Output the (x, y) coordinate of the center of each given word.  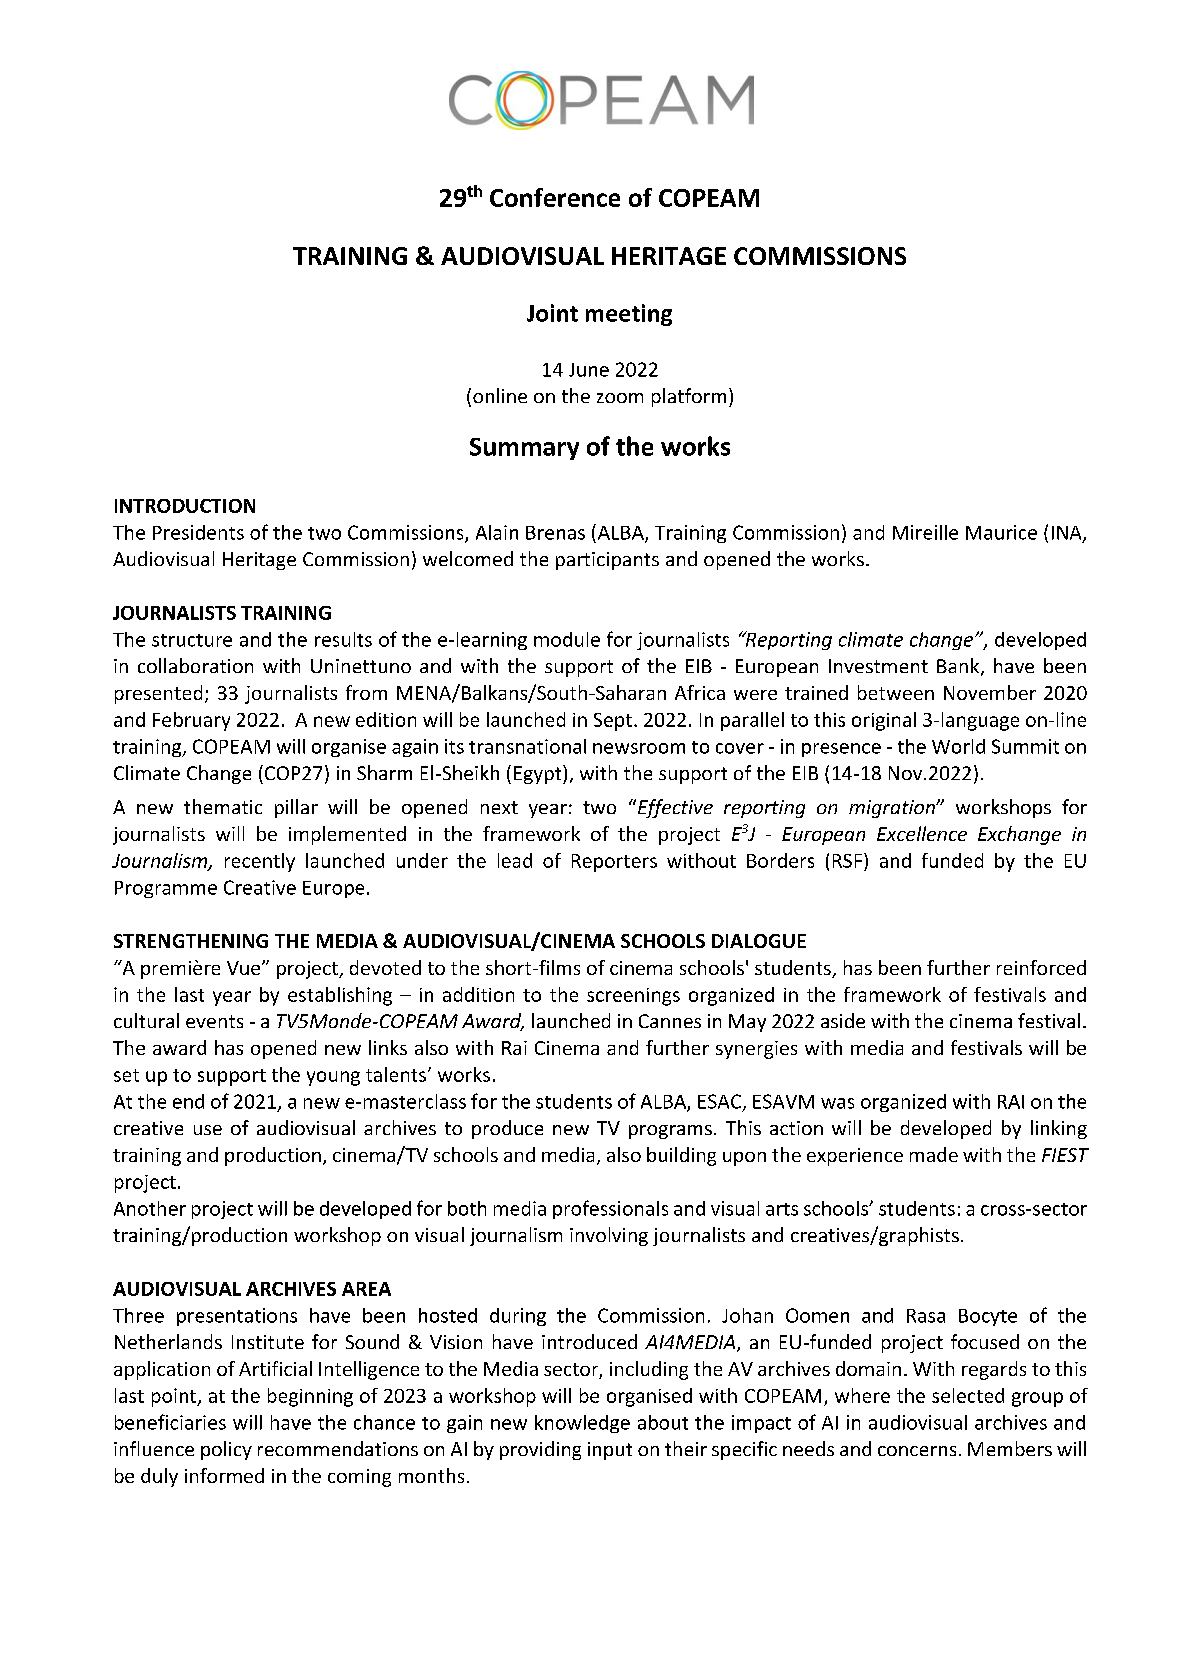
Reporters (614, 863)
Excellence (922, 833)
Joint (552, 313)
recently (260, 862)
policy (226, 1450)
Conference (555, 197)
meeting (629, 315)
